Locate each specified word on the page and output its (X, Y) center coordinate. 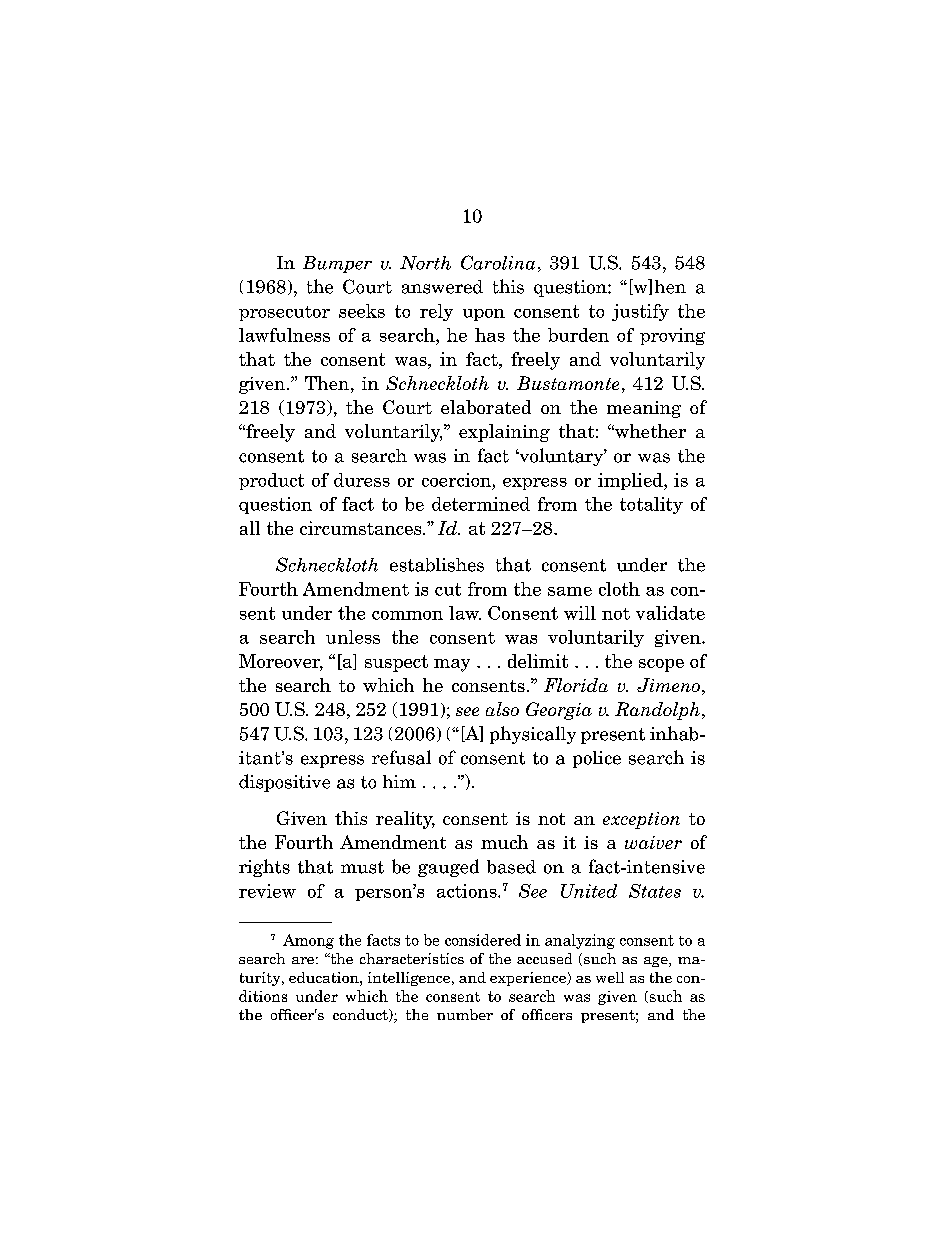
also (502, 709)
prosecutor (284, 313)
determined (481, 504)
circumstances (362, 528)
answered (442, 287)
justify (640, 312)
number (465, 1014)
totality (651, 505)
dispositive (284, 783)
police (597, 759)
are (303, 960)
